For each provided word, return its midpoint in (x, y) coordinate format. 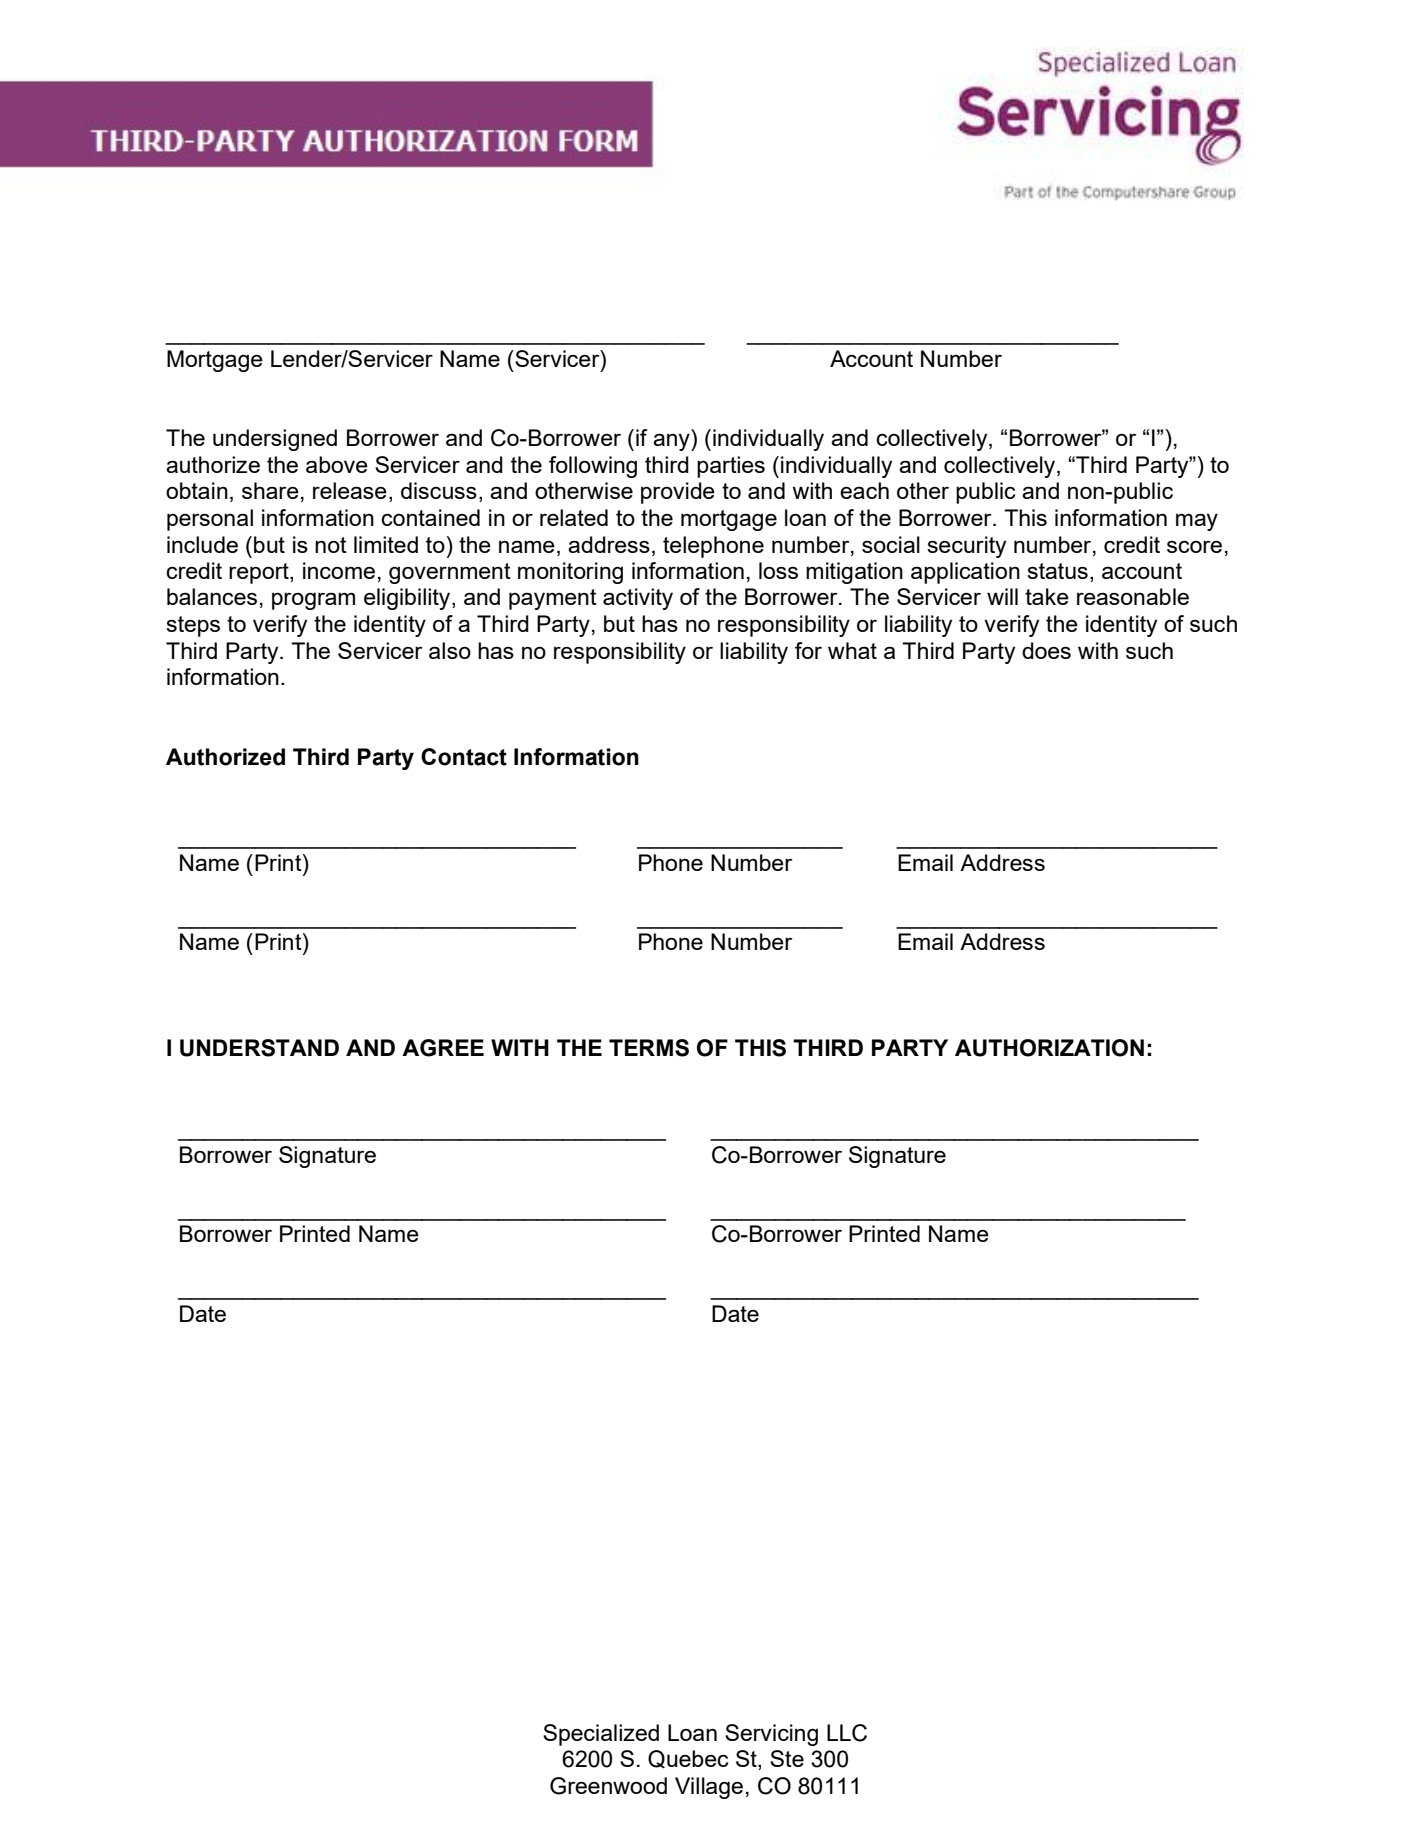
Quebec (688, 1759)
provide (678, 493)
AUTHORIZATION (1049, 1048)
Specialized (601, 1735)
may (1197, 522)
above (337, 464)
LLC (847, 1733)
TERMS (649, 1048)
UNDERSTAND (259, 1048)
